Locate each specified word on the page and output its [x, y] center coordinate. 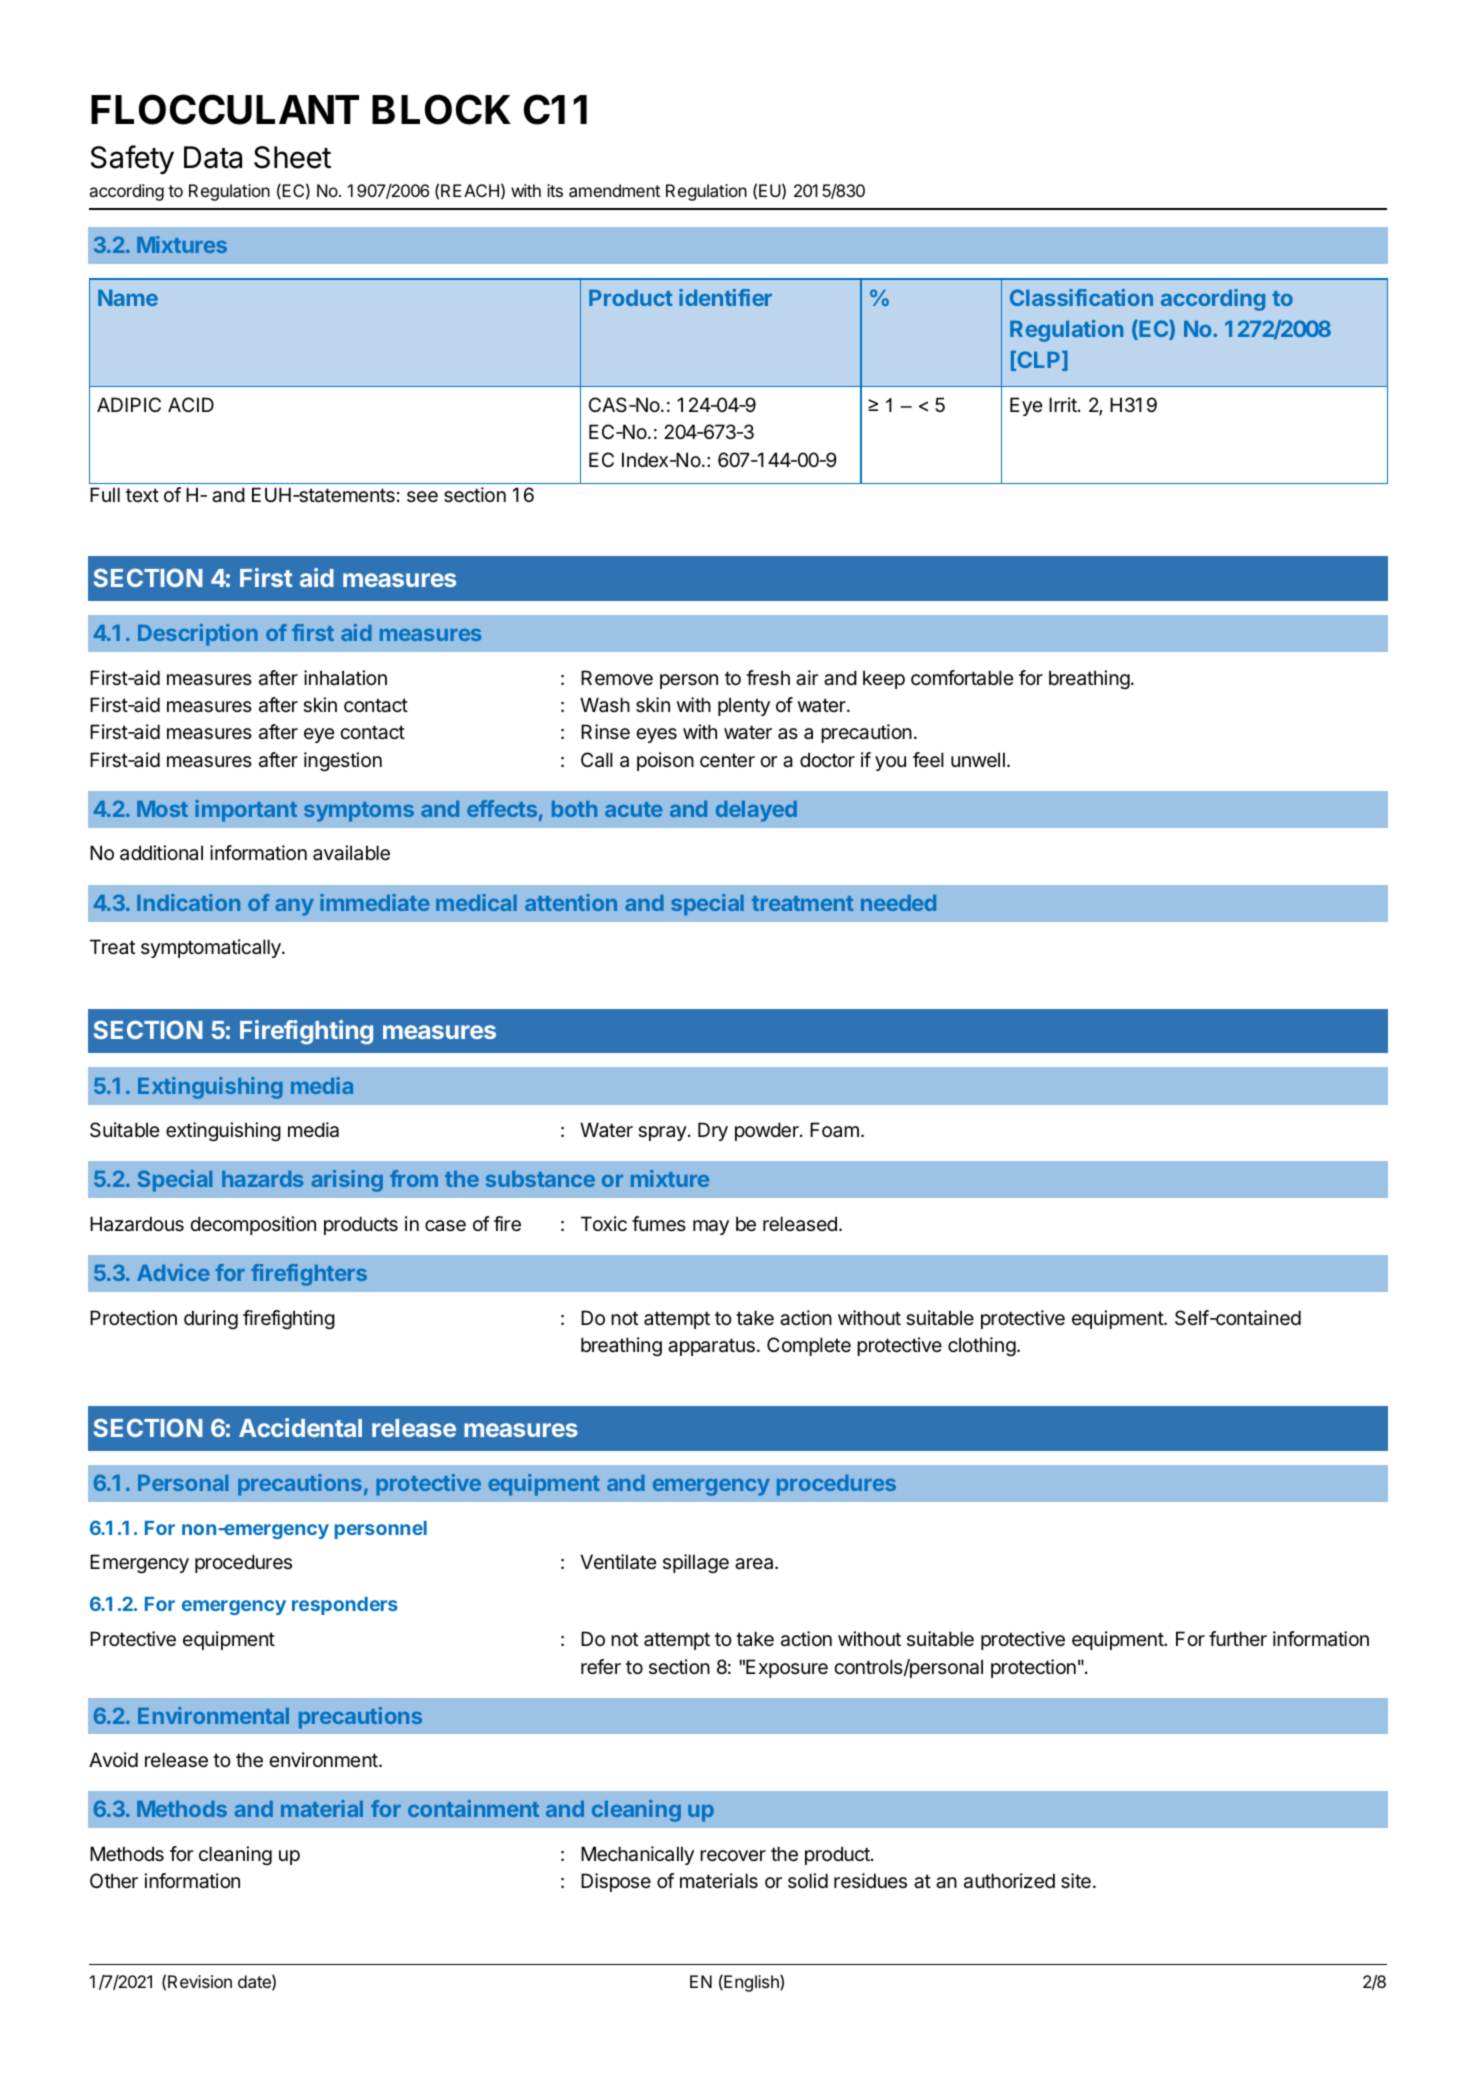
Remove [617, 678]
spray [662, 1133]
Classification [1081, 297]
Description [198, 635]
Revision [200, 1981]
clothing [982, 1346]
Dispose [616, 1882]
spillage [696, 1563]
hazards [262, 1179]
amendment [614, 190]
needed [898, 903]
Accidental [300, 1427]
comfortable [962, 678]
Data [213, 157]
